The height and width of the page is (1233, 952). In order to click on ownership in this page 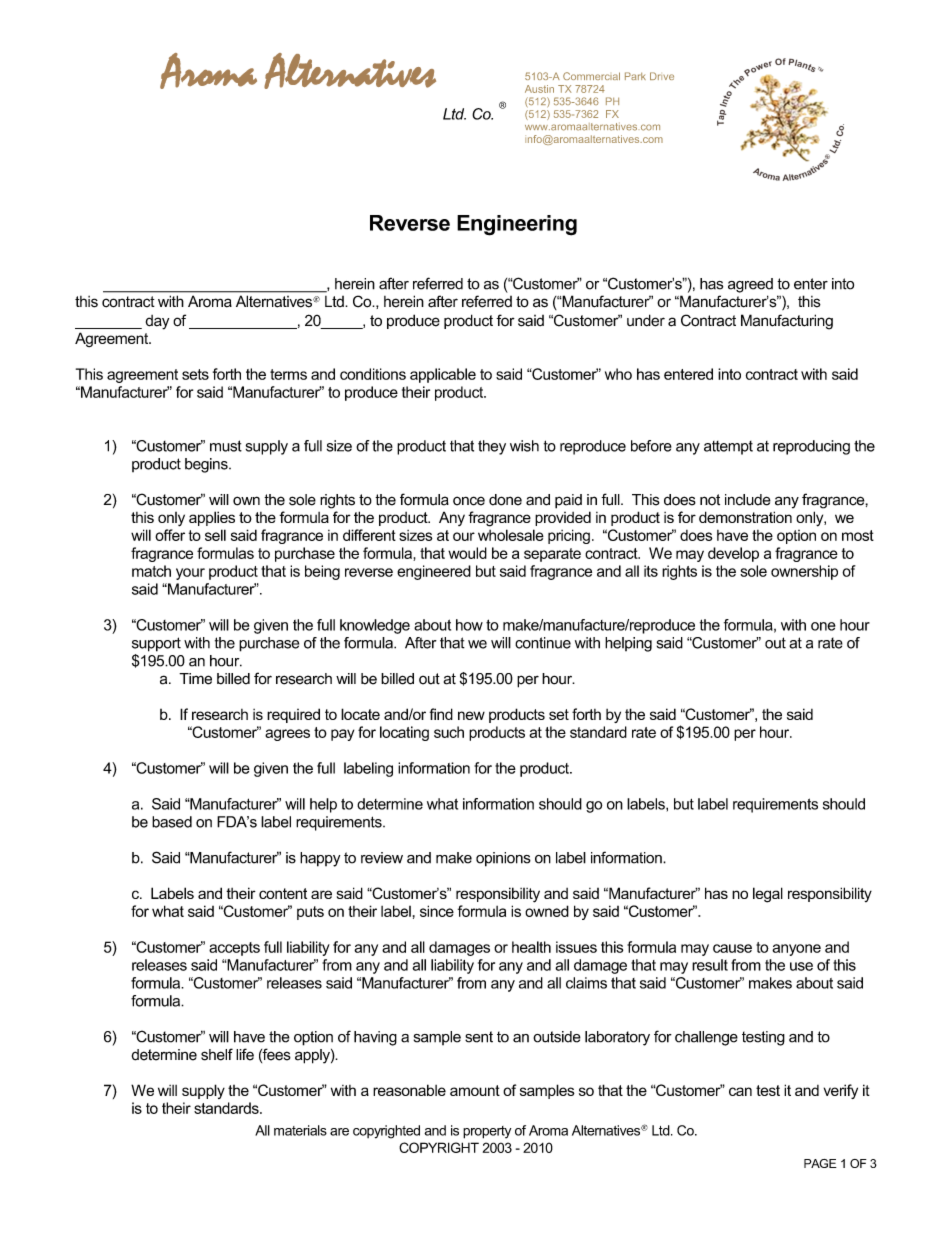, I will do `click(804, 572)`.
